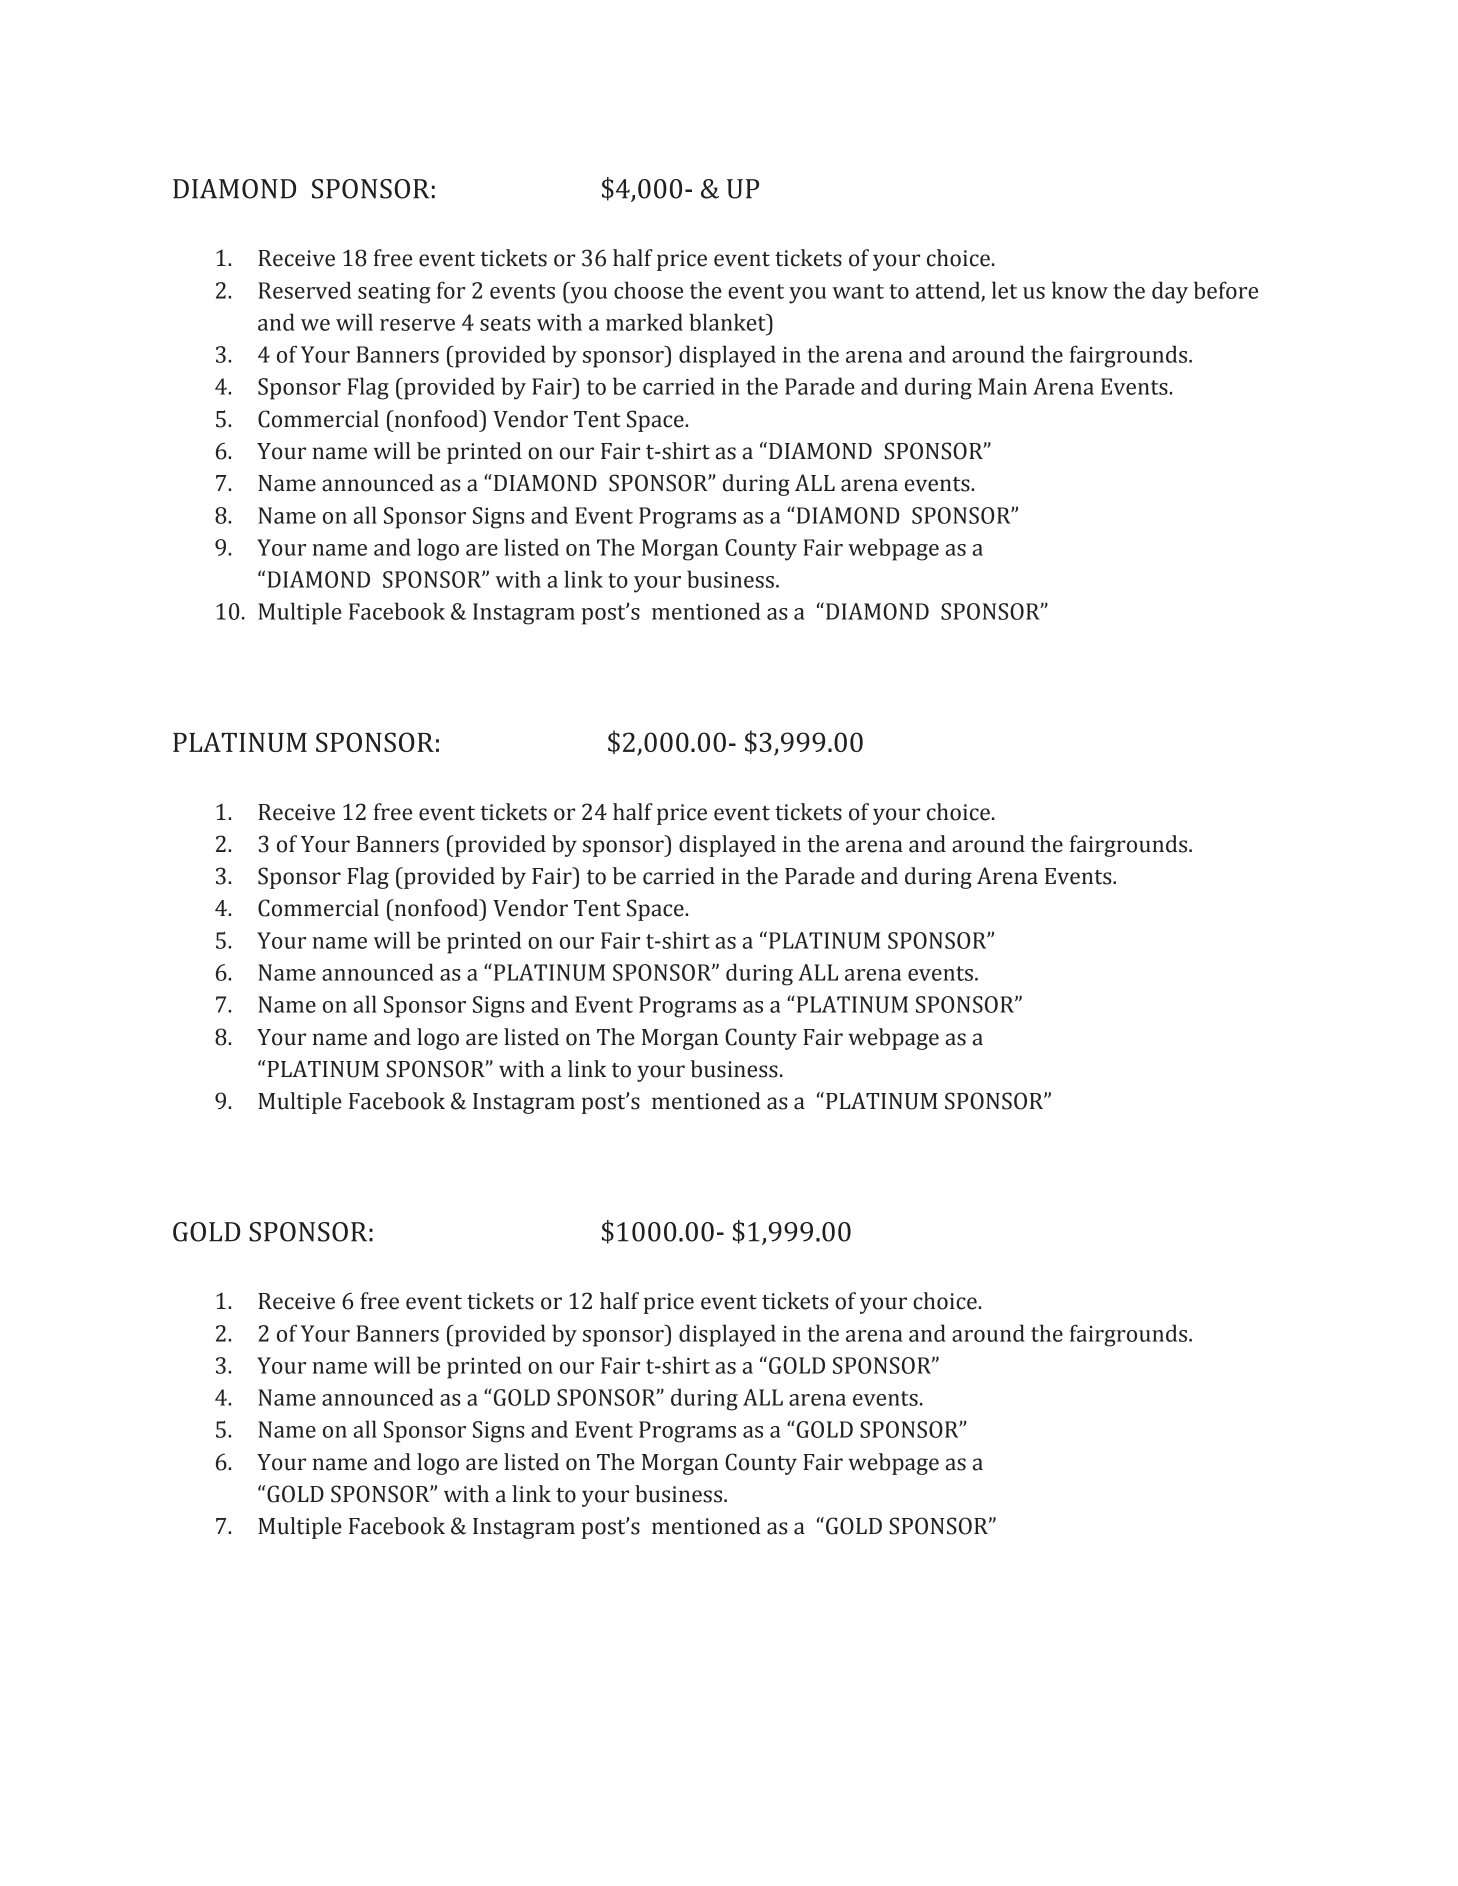 Image resolution: width=1458 pixels, height=1886 pixels. I want to click on know, so click(1080, 290).
